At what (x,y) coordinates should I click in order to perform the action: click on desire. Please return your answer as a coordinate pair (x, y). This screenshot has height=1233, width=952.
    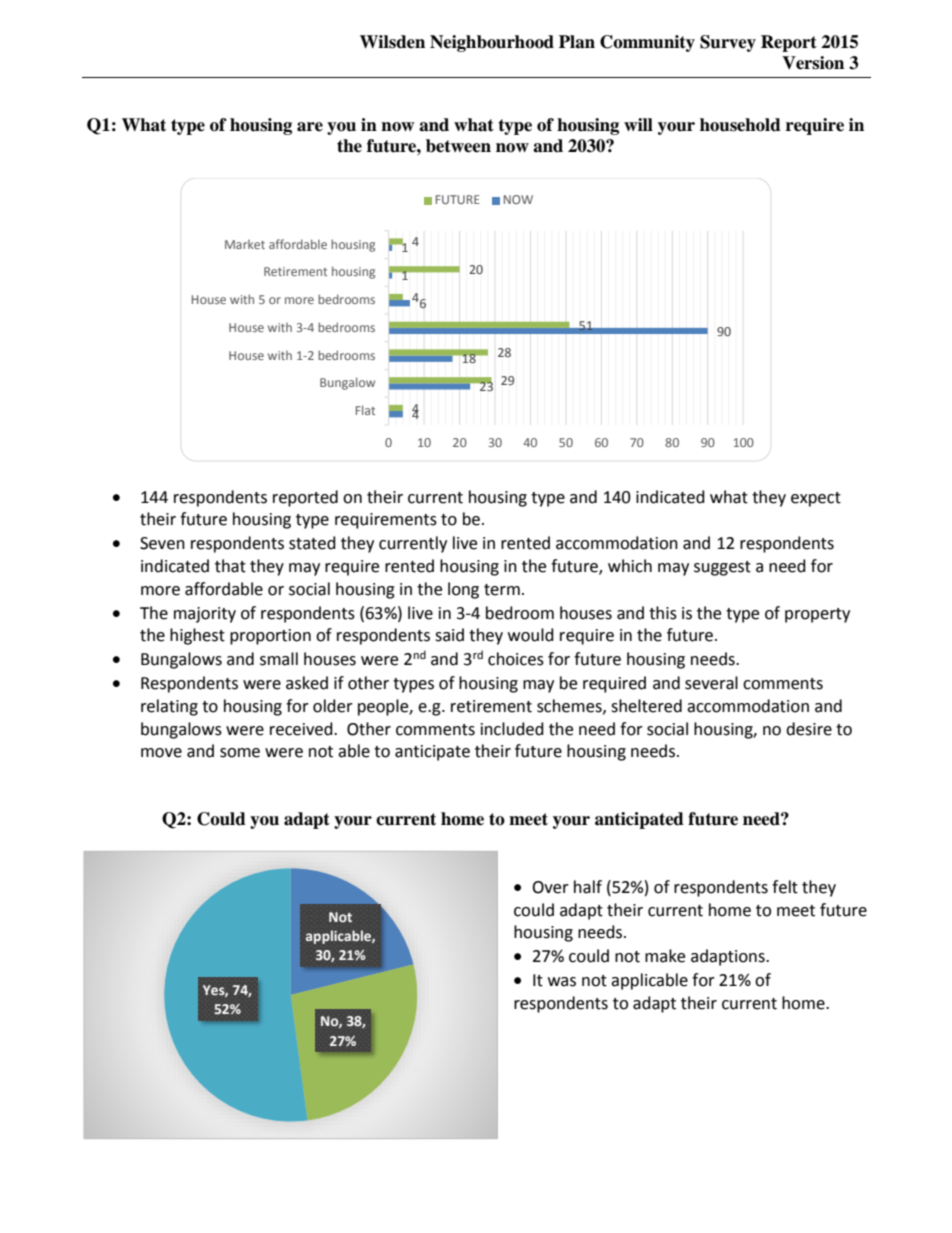
    Looking at the image, I should click on (809, 729).
